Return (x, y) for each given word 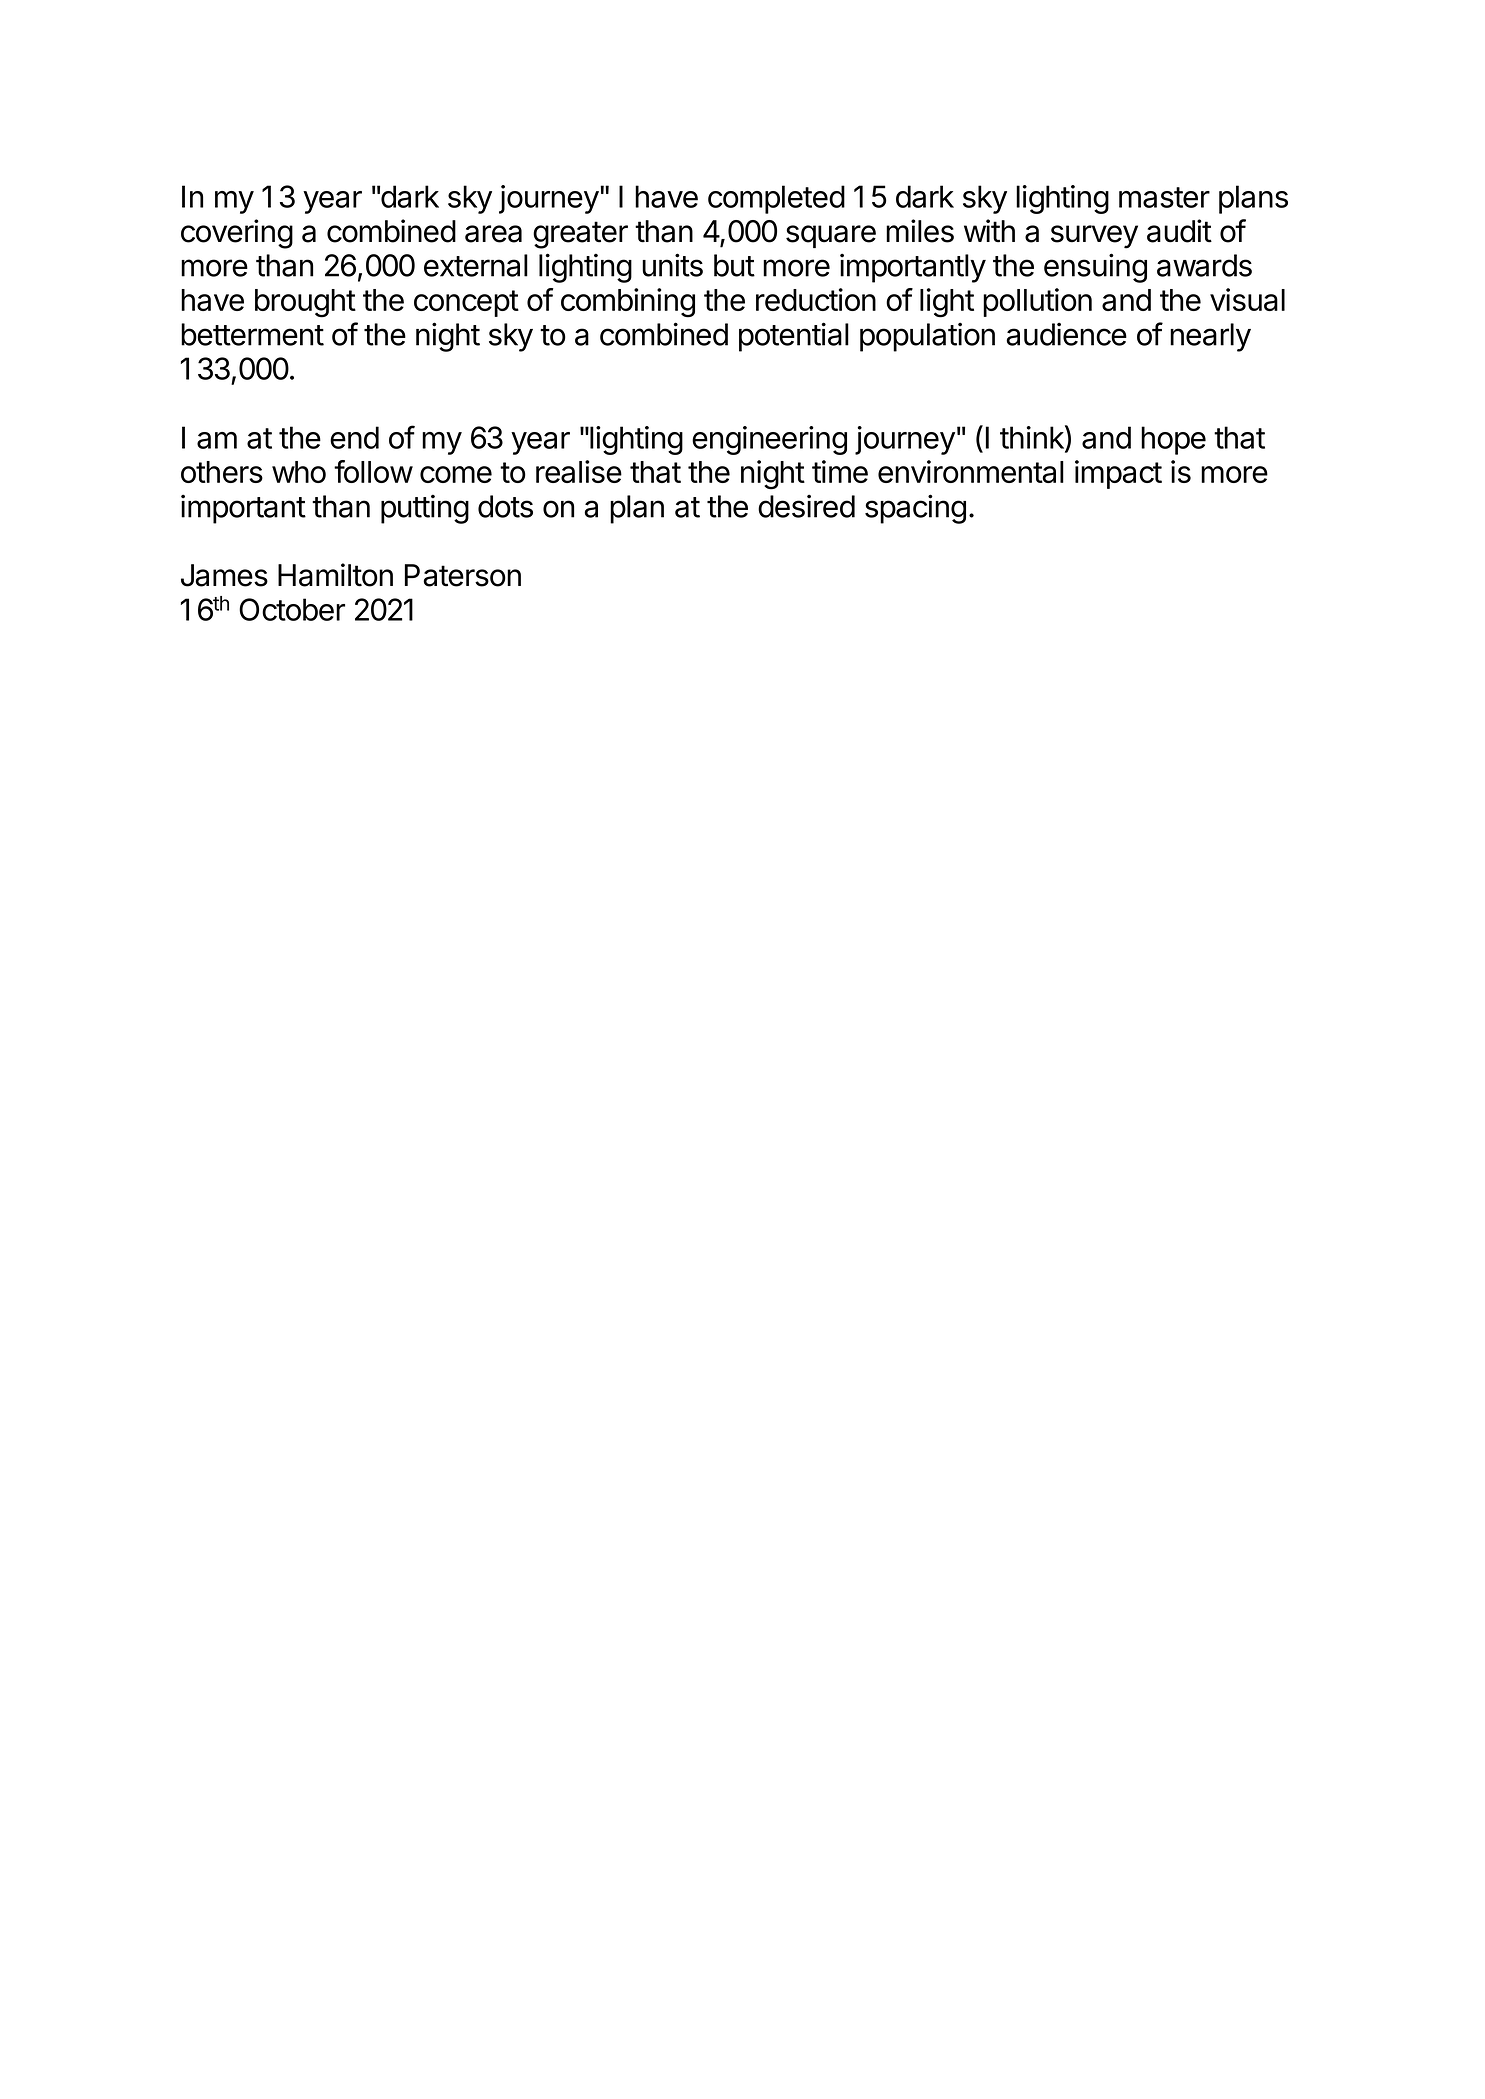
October (292, 609)
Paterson (463, 575)
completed (776, 199)
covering (237, 234)
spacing (915, 509)
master (1164, 197)
